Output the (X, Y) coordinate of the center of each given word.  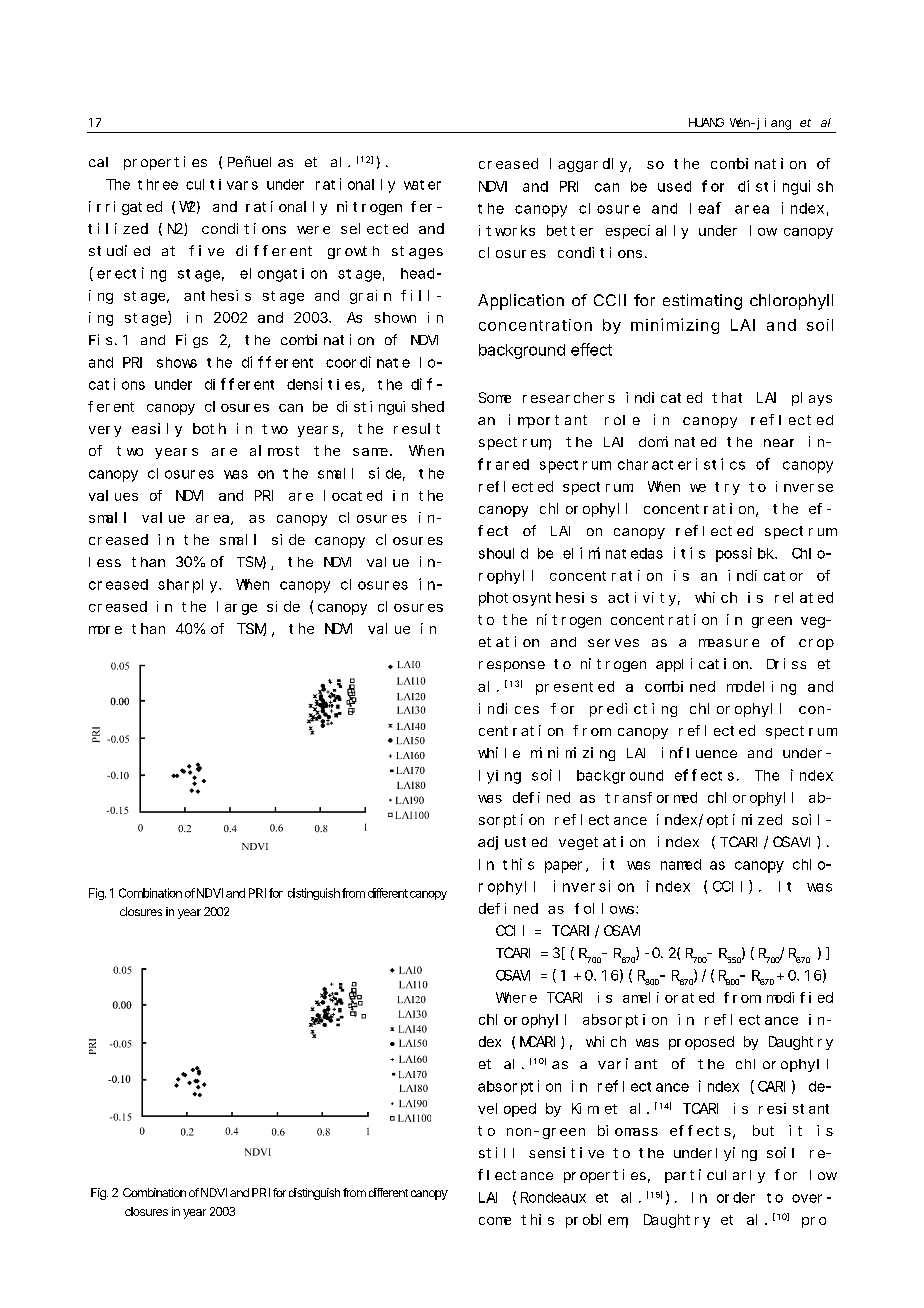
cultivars (222, 184)
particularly (715, 1176)
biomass (628, 1130)
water (422, 185)
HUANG (706, 122)
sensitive (566, 1152)
